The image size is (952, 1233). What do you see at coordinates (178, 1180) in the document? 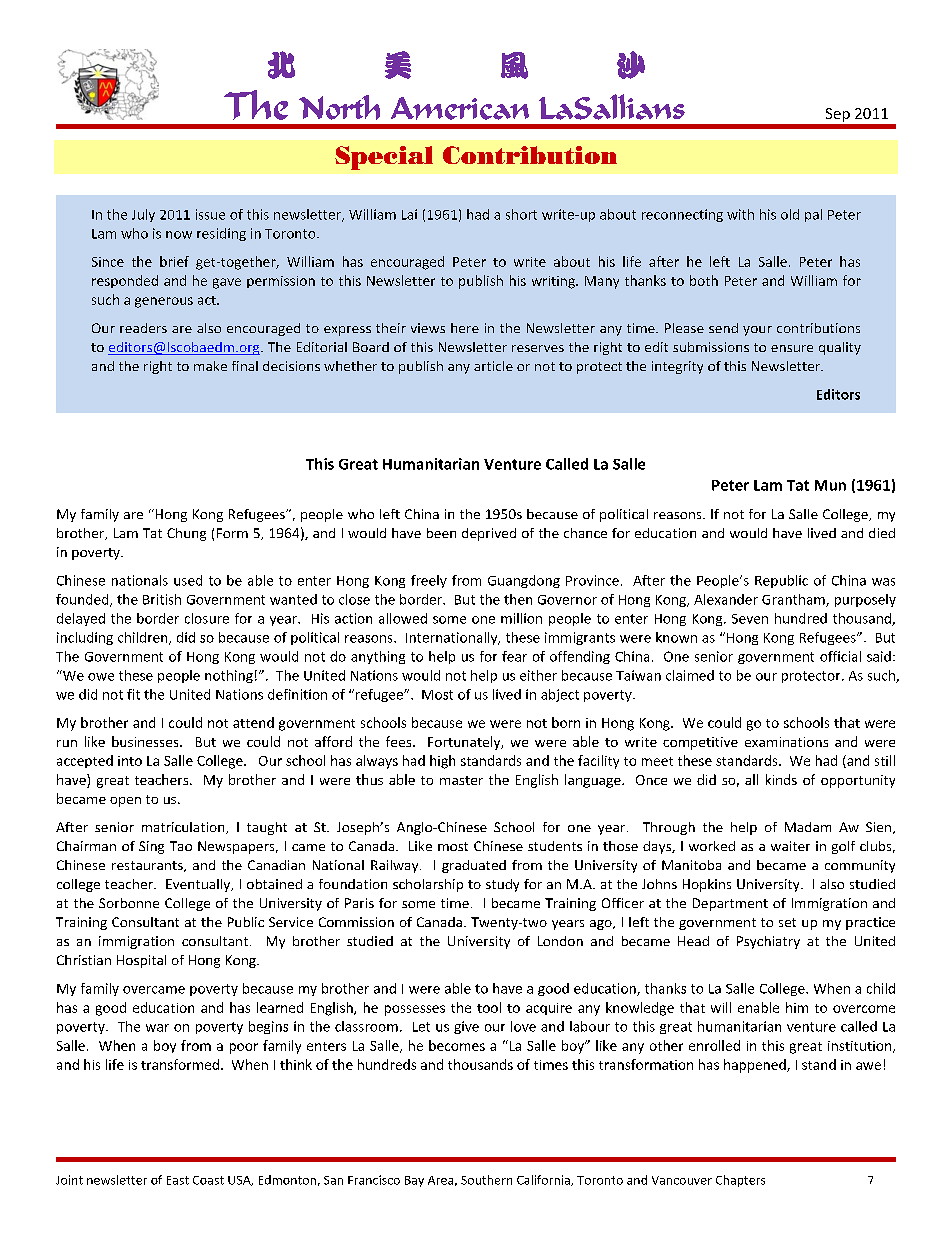
I see `East` at bounding box center [178, 1180].
